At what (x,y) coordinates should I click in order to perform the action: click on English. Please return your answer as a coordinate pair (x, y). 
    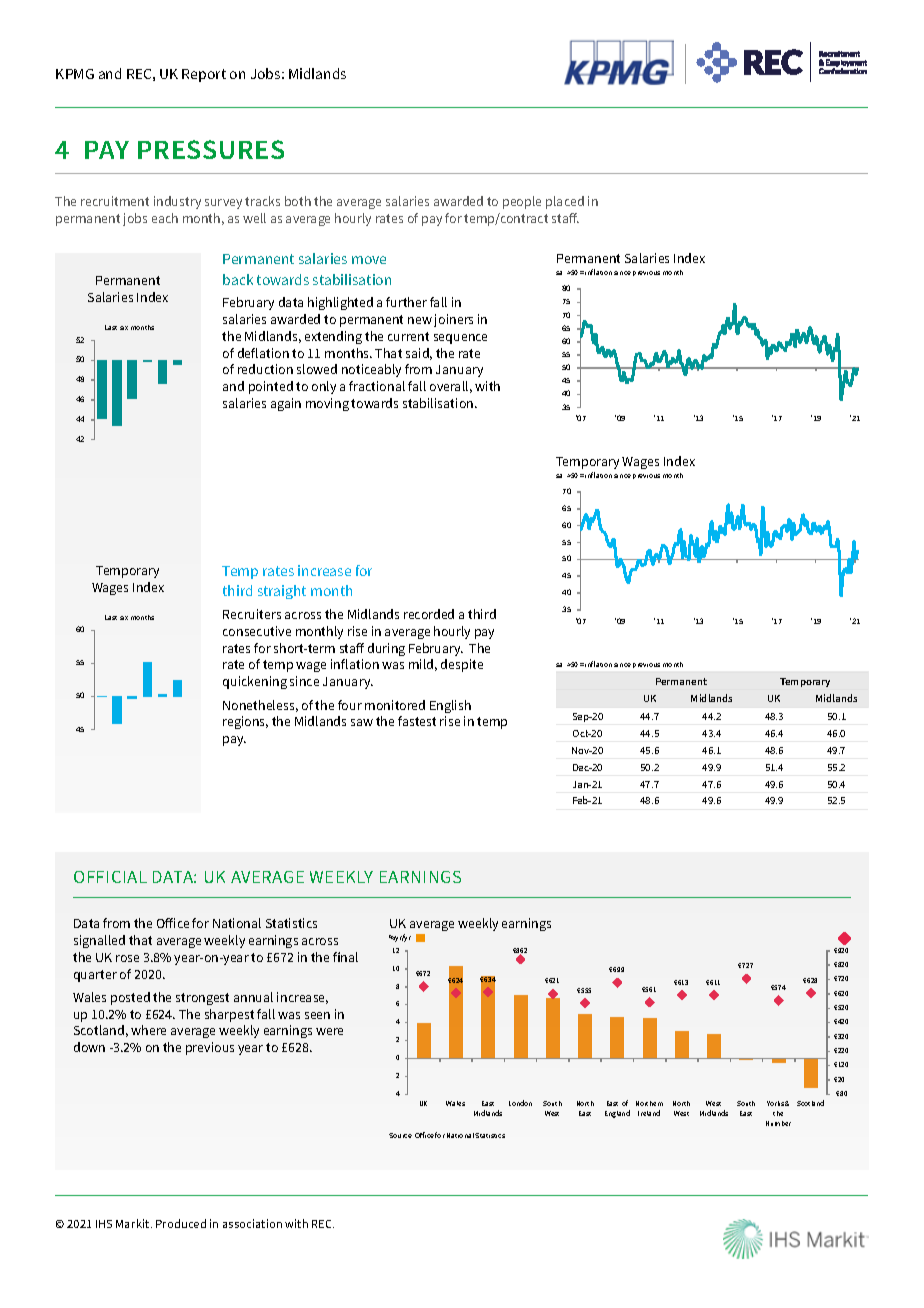
    Looking at the image, I should click on (450, 706).
